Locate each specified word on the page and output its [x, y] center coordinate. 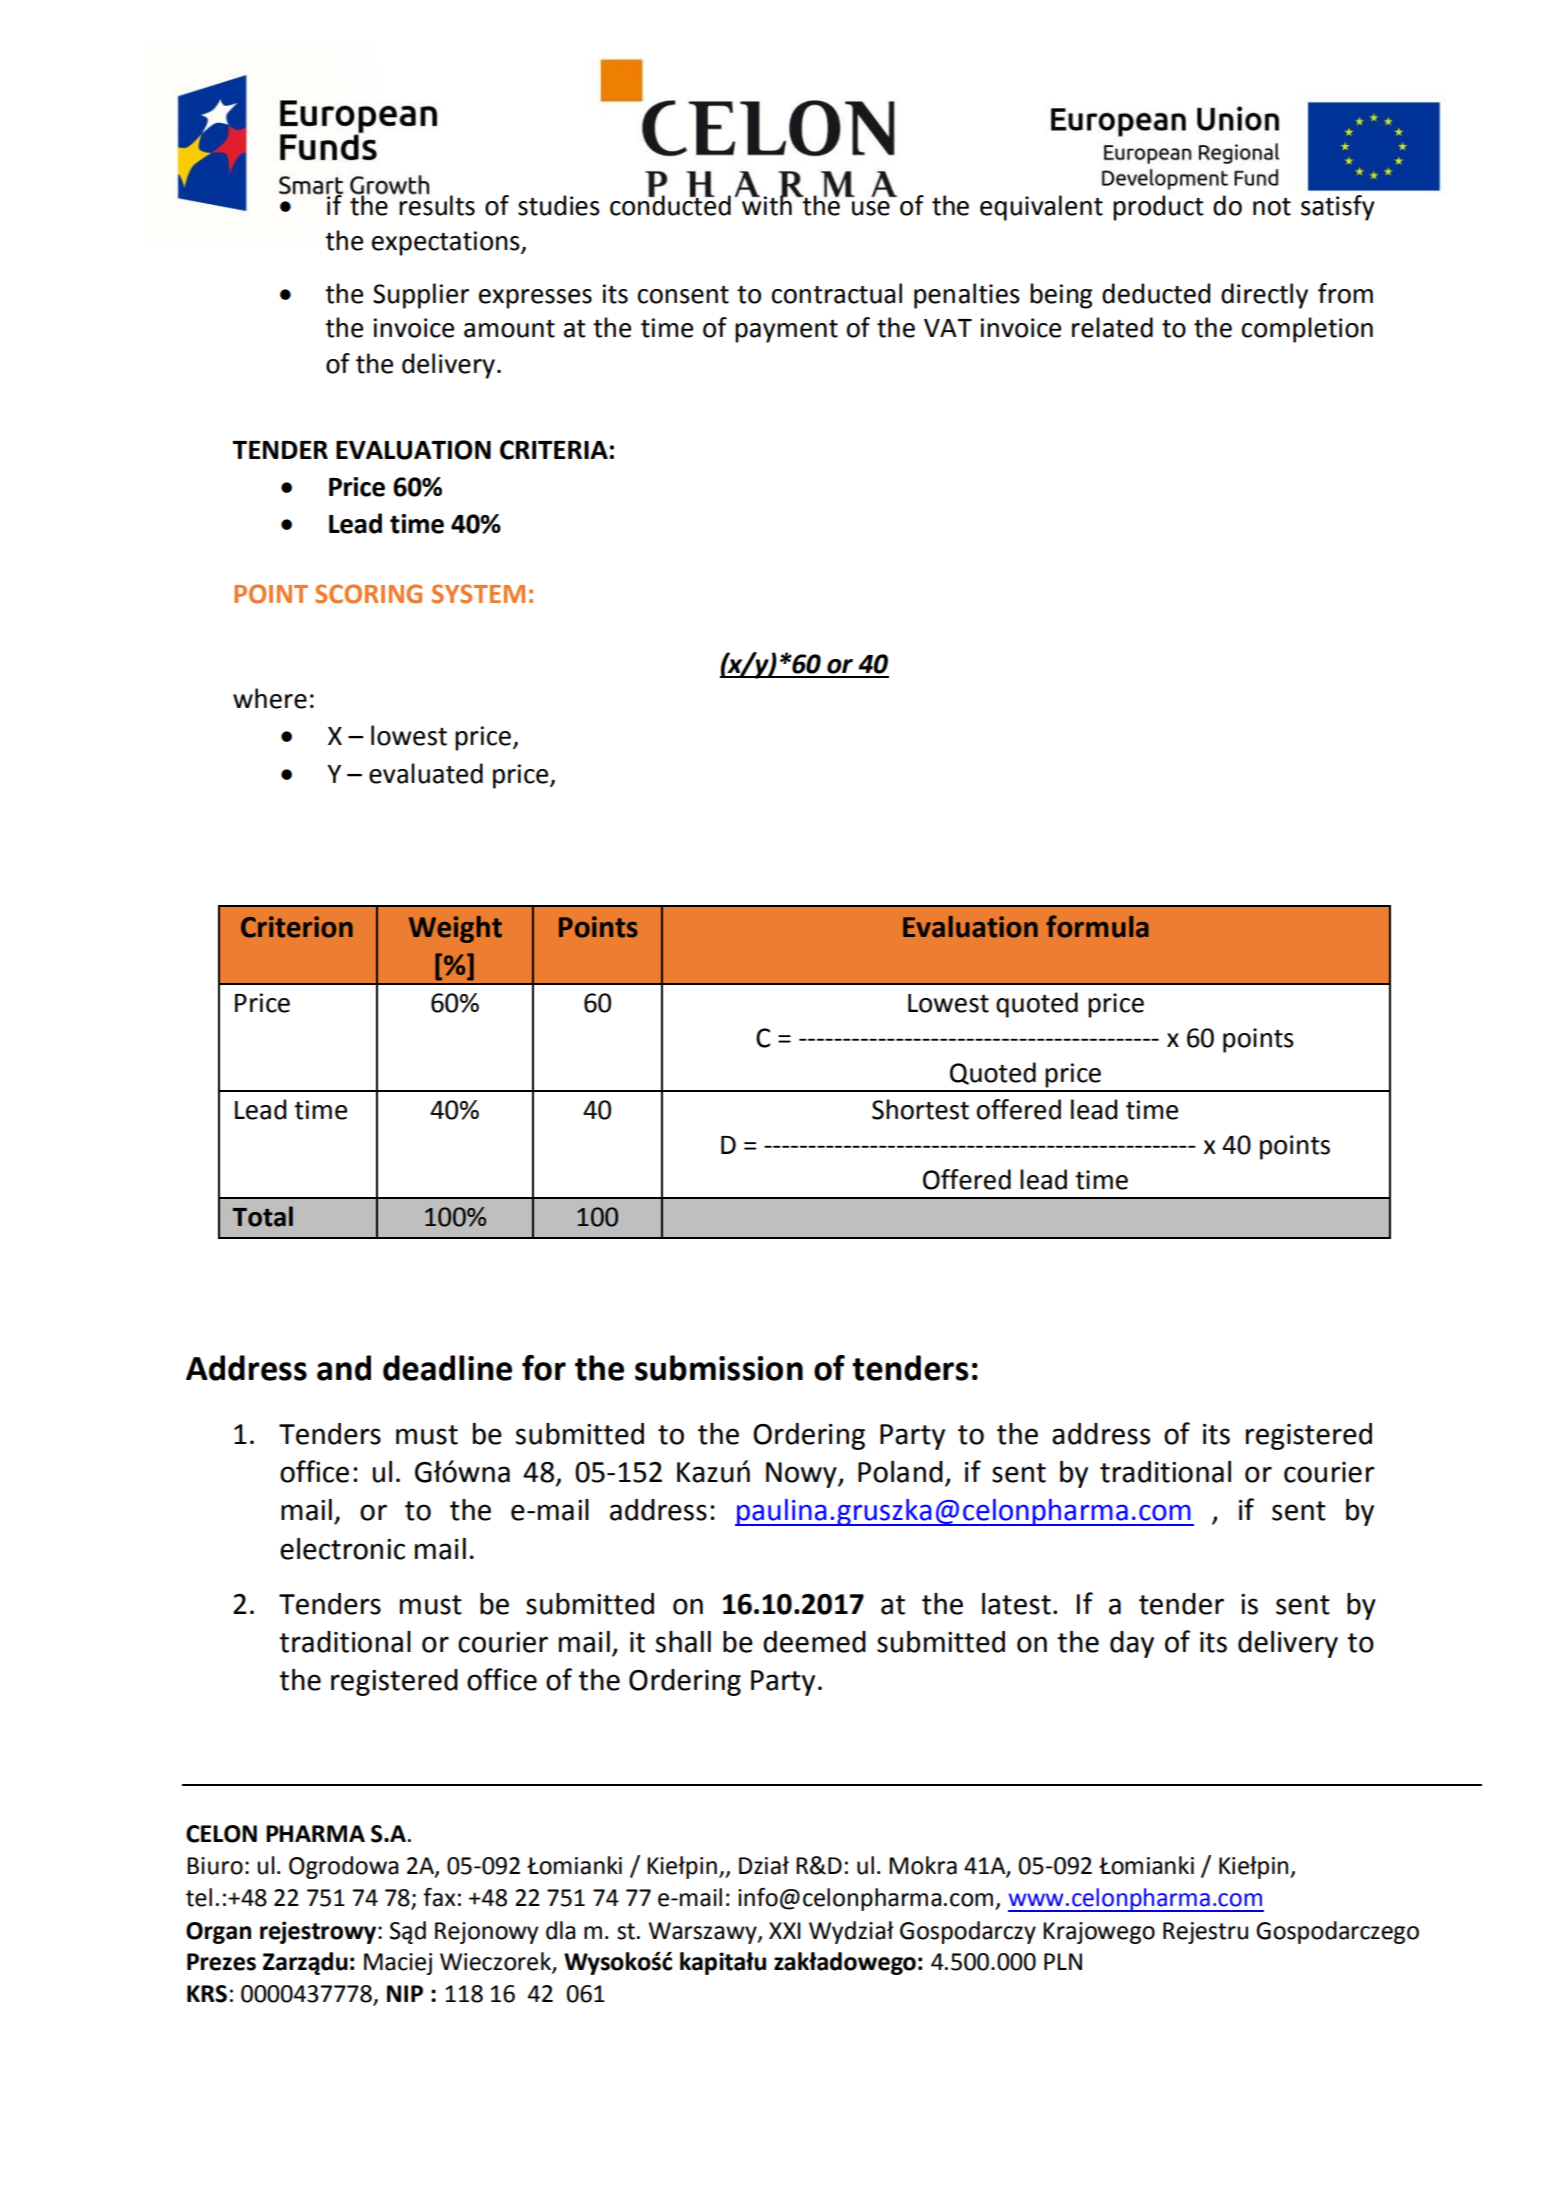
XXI [785, 1930]
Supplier [421, 296]
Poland [900, 1472]
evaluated [426, 773]
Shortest [920, 1109]
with [767, 204]
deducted [1156, 293]
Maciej [398, 1964]
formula [1097, 926]
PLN [1063, 1961]
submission [719, 1368]
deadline [447, 1368]
